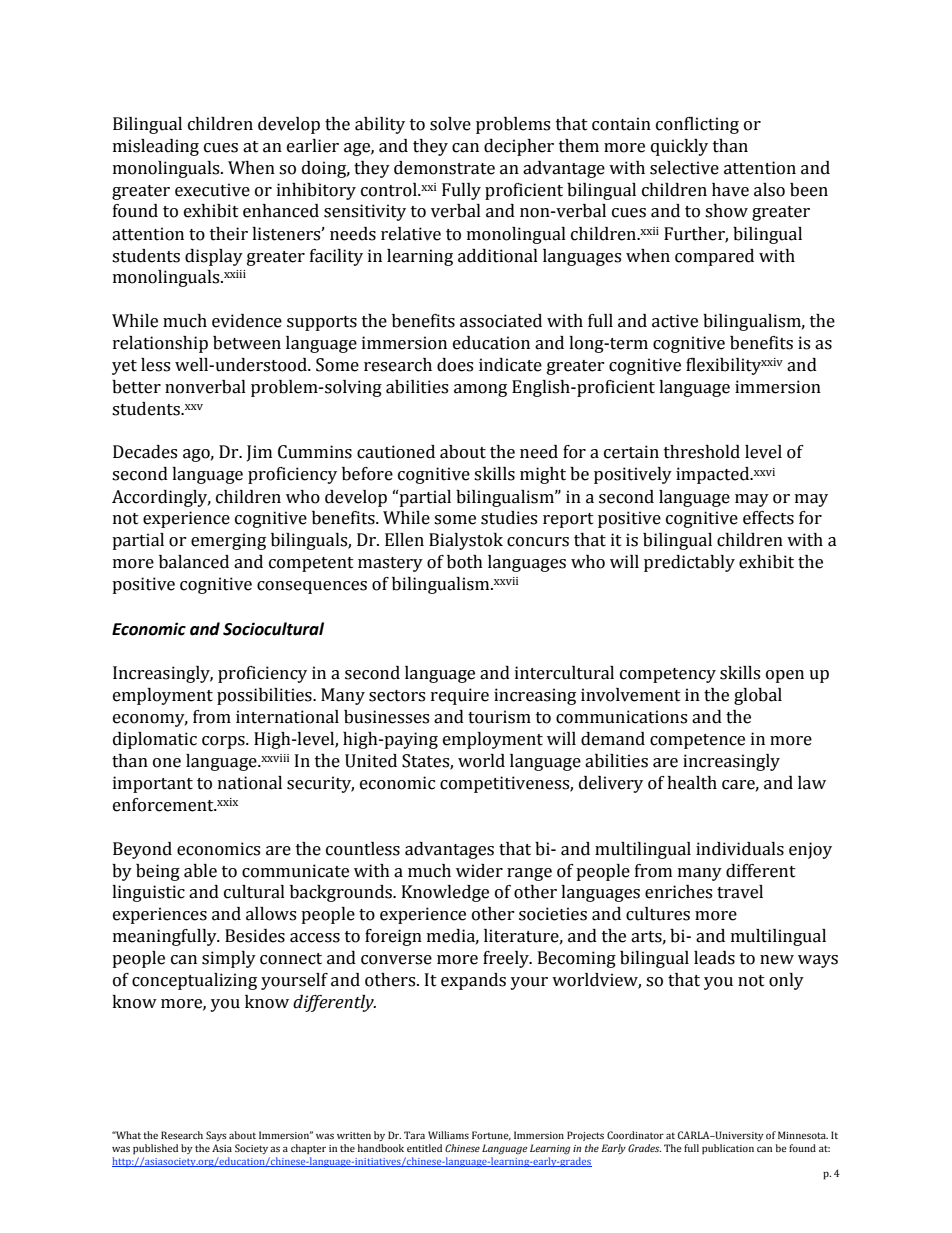  I want to click on possibilities, so click(265, 696).
